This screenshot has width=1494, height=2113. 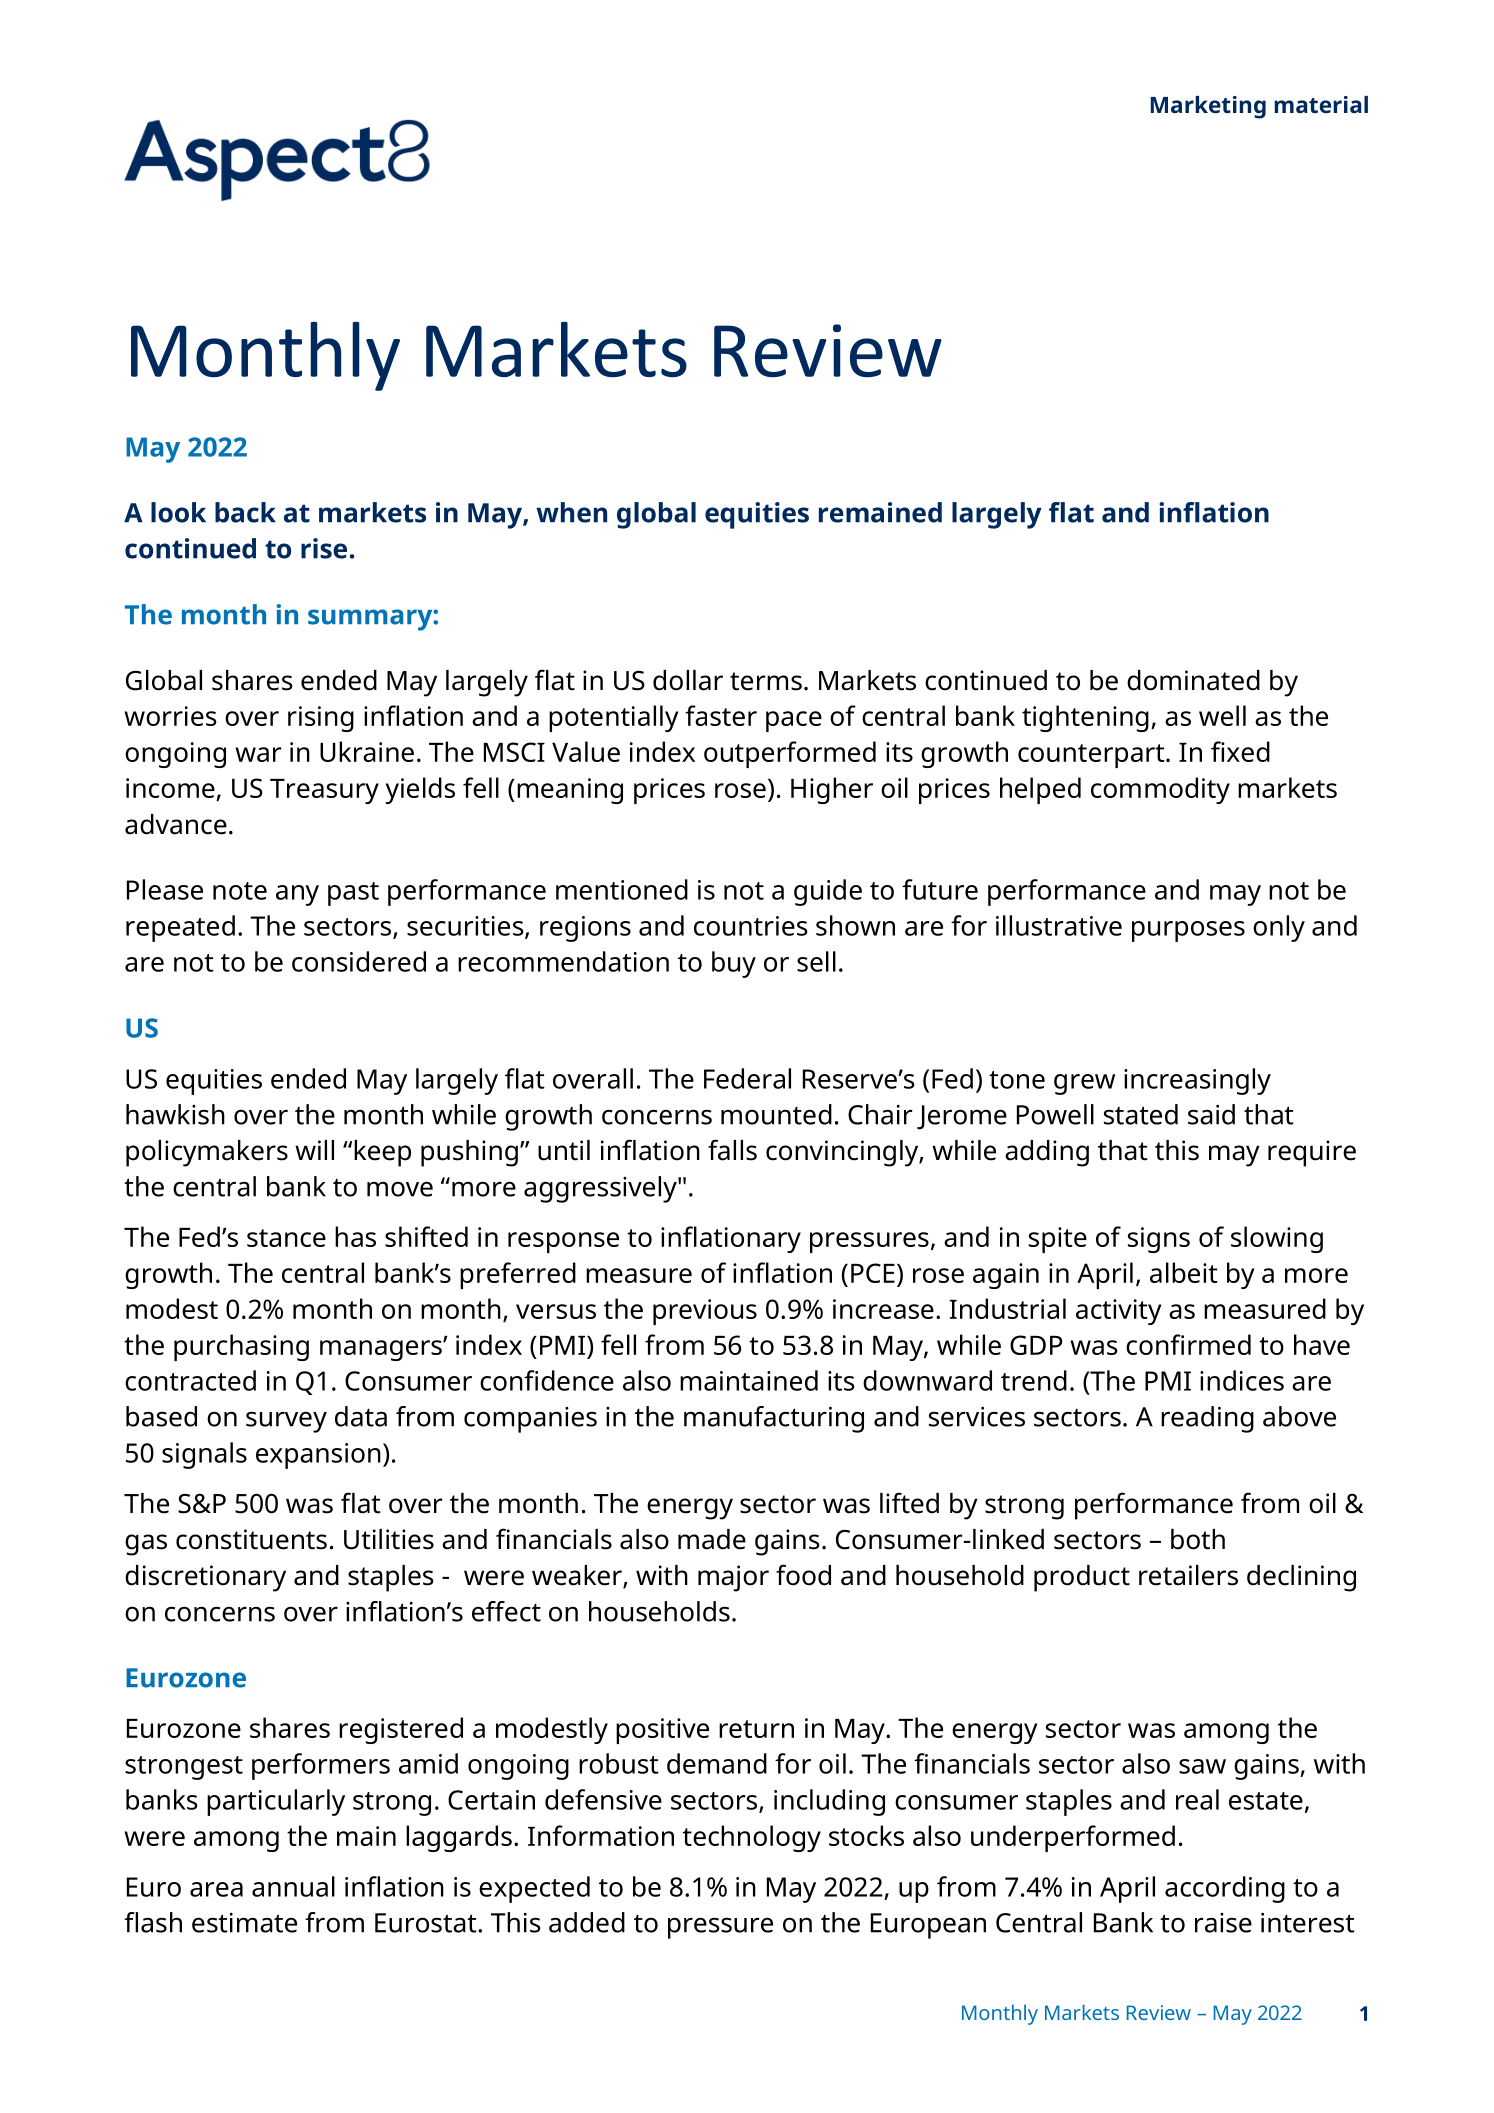 What do you see at coordinates (734, 964) in the screenshot?
I see `buy` at bounding box center [734, 964].
